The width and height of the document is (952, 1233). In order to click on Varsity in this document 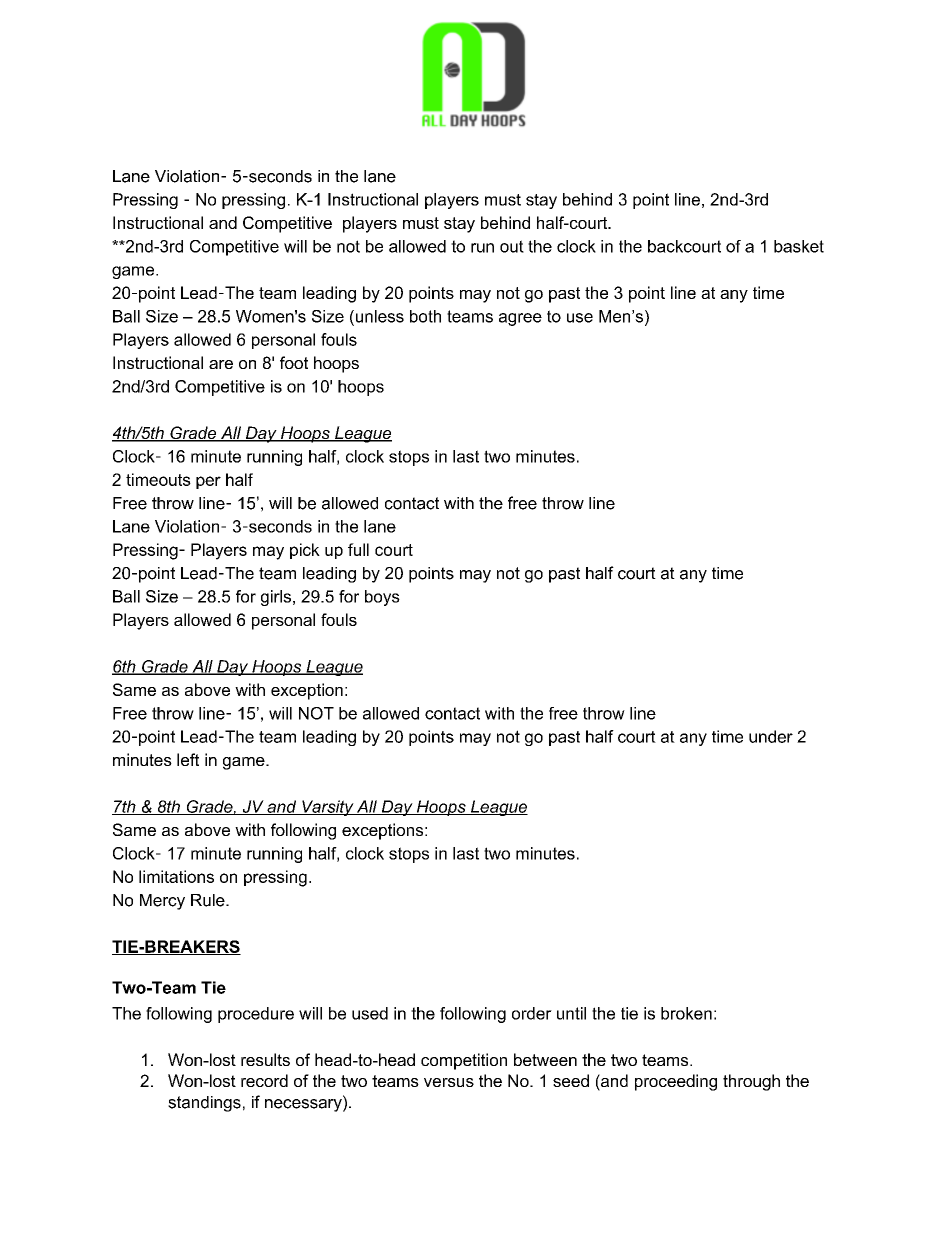, I will do `click(328, 808)`.
